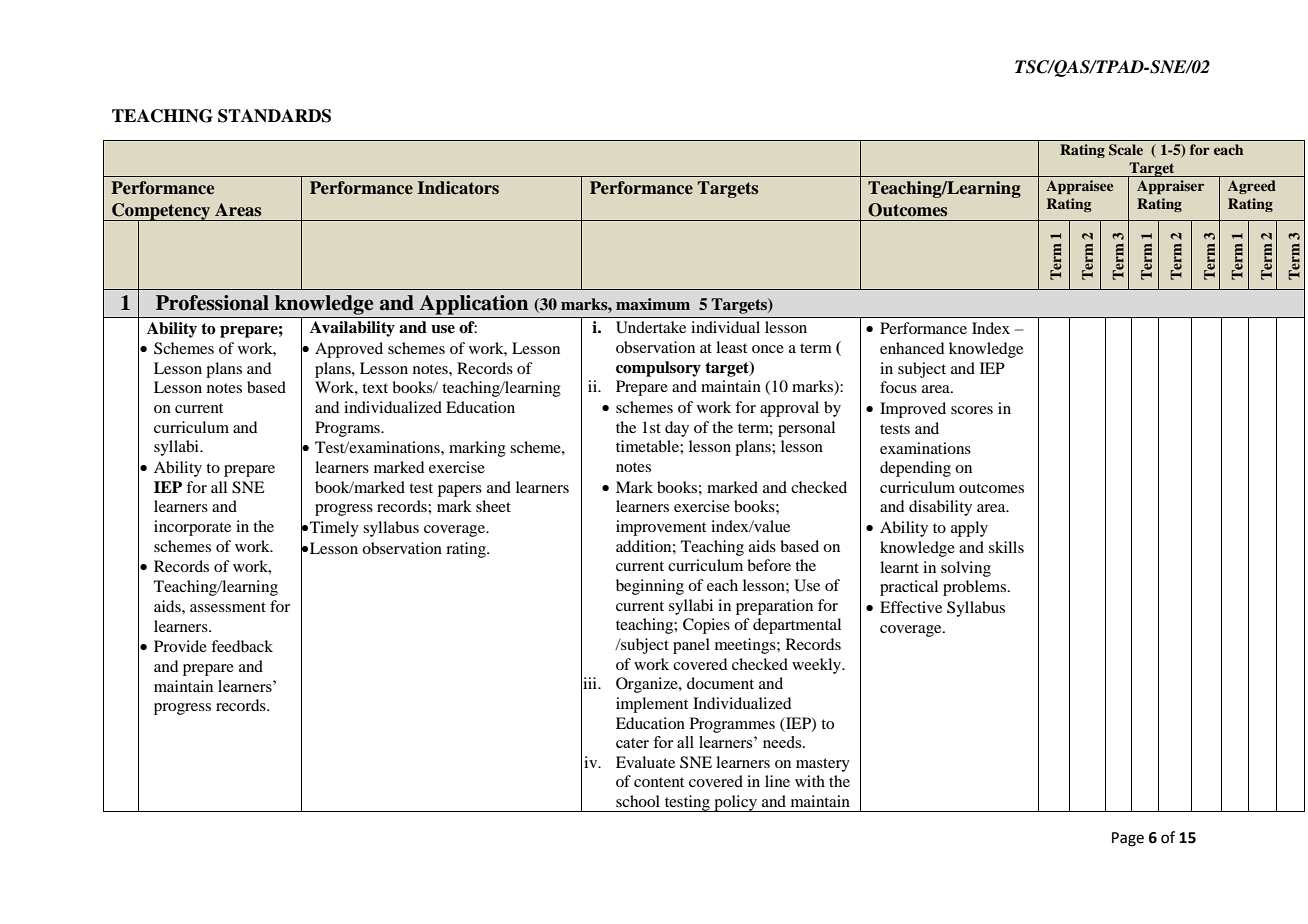  Describe the element at coordinates (915, 469) in the screenshot. I see `depending` at that location.
